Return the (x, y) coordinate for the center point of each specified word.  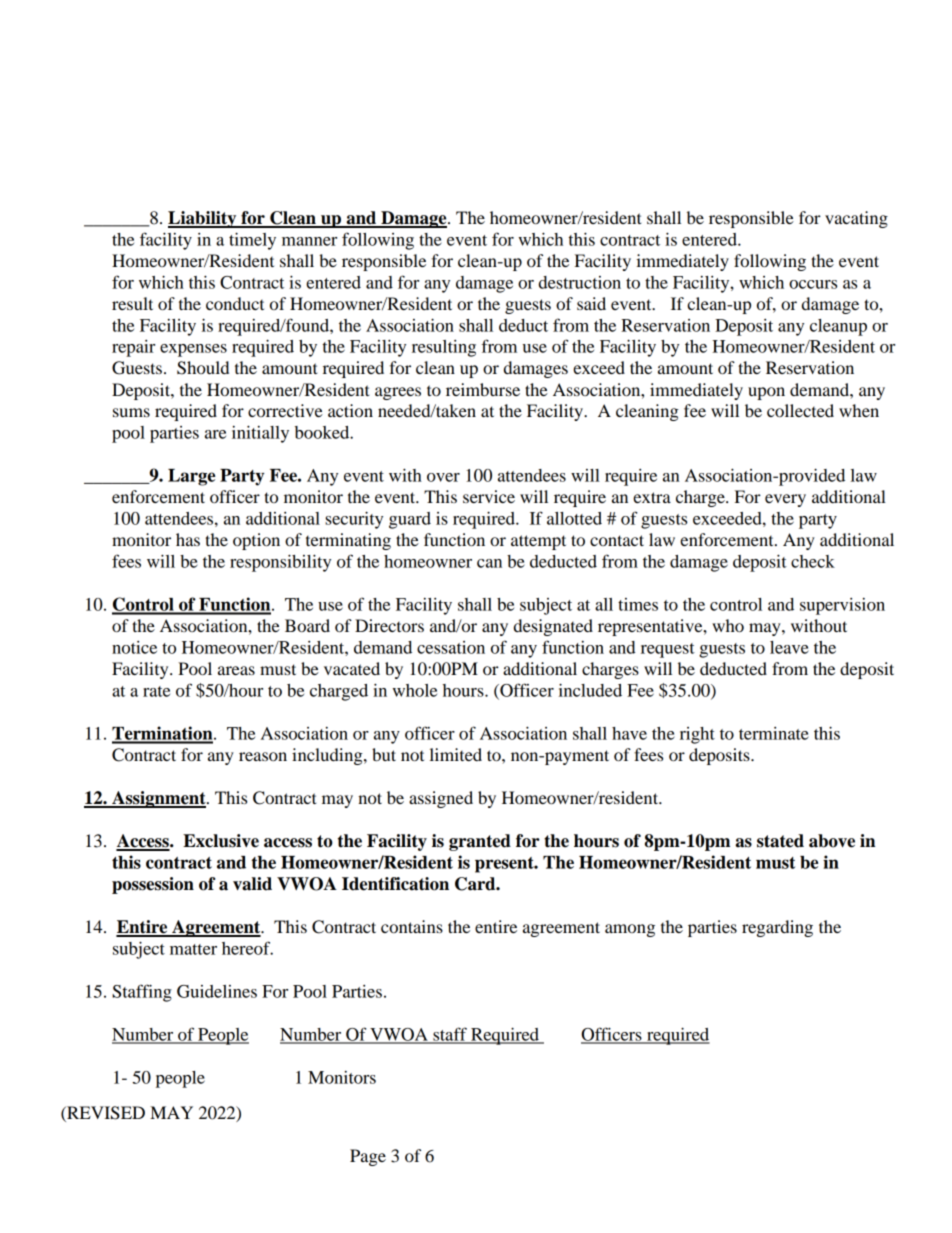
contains (412, 926)
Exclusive (221, 841)
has (188, 539)
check (813, 561)
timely (252, 241)
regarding (777, 928)
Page (368, 1157)
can (489, 563)
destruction (580, 282)
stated (780, 841)
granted (480, 842)
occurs (813, 284)
